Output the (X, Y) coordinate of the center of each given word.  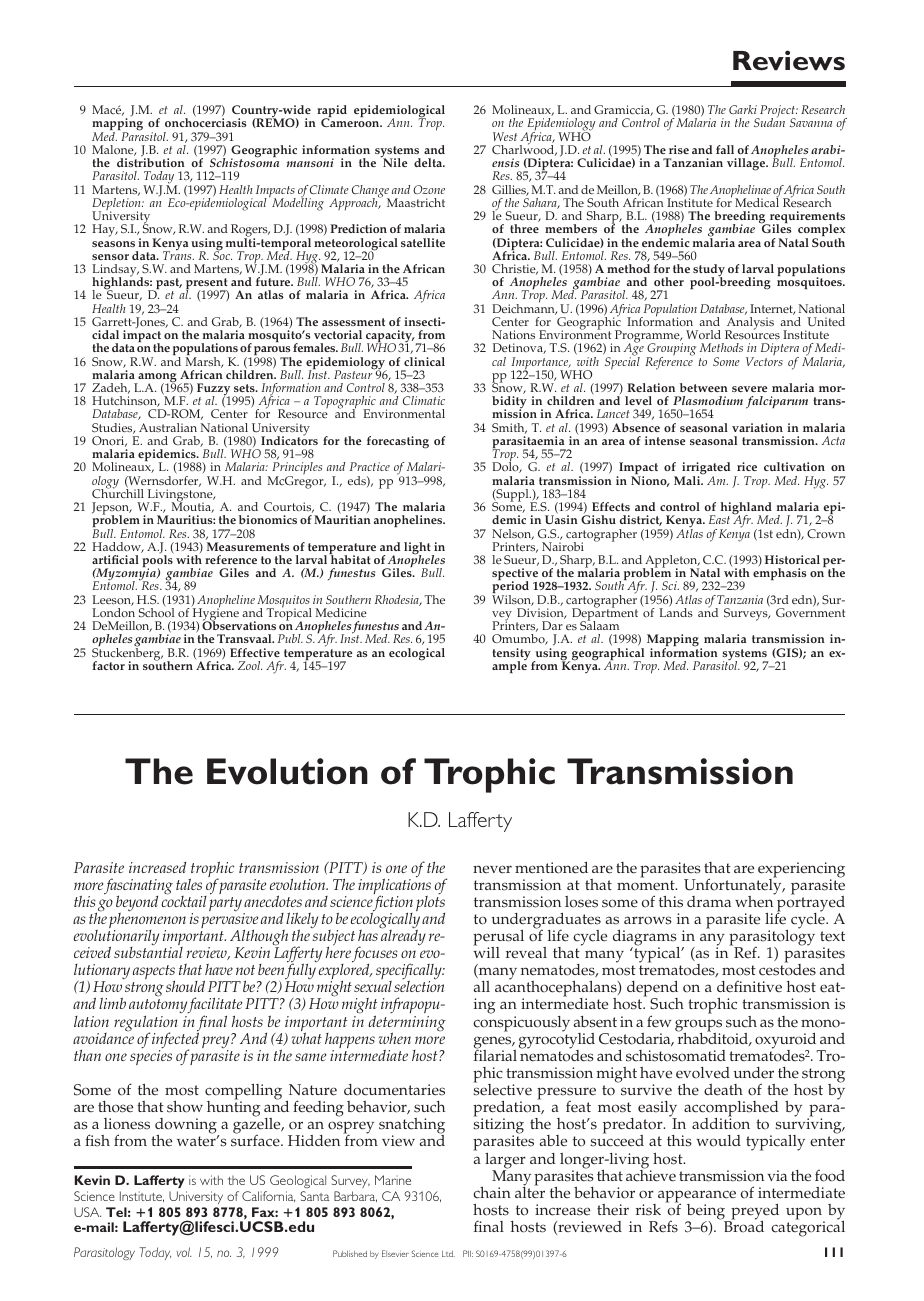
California (268, 1196)
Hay (105, 230)
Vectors (764, 361)
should (185, 986)
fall (725, 149)
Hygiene (215, 614)
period (510, 589)
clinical (424, 361)
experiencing (801, 871)
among (156, 379)
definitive (749, 986)
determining (407, 1024)
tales (189, 884)
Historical (792, 559)
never (492, 869)
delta (429, 162)
